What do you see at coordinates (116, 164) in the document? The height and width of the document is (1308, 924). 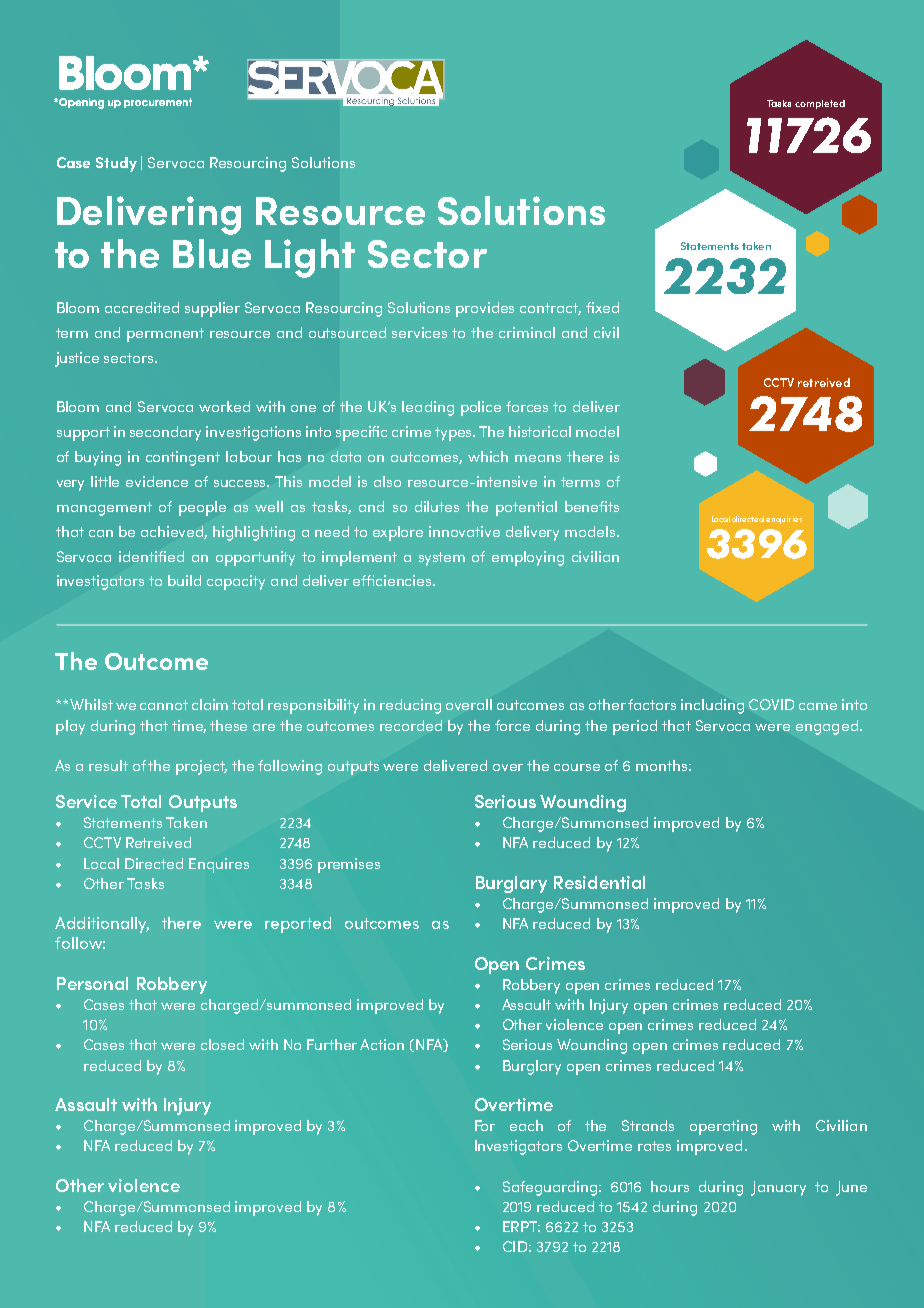 I see `Study` at bounding box center [116, 164].
